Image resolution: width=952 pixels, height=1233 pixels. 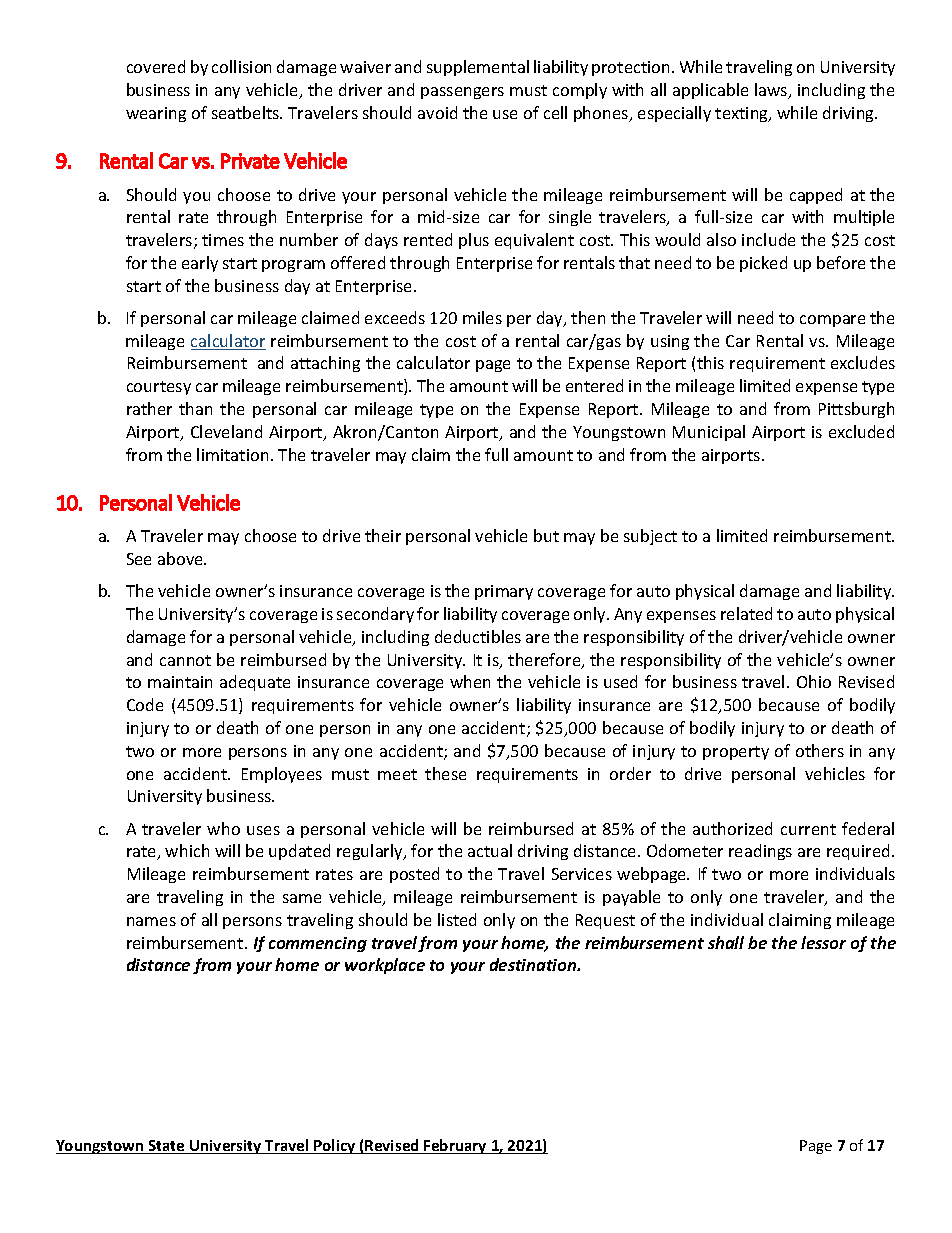 What do you see at coordinates (151, 921) in the screenshot?
I see `names` at bounding box center [151, 921].
